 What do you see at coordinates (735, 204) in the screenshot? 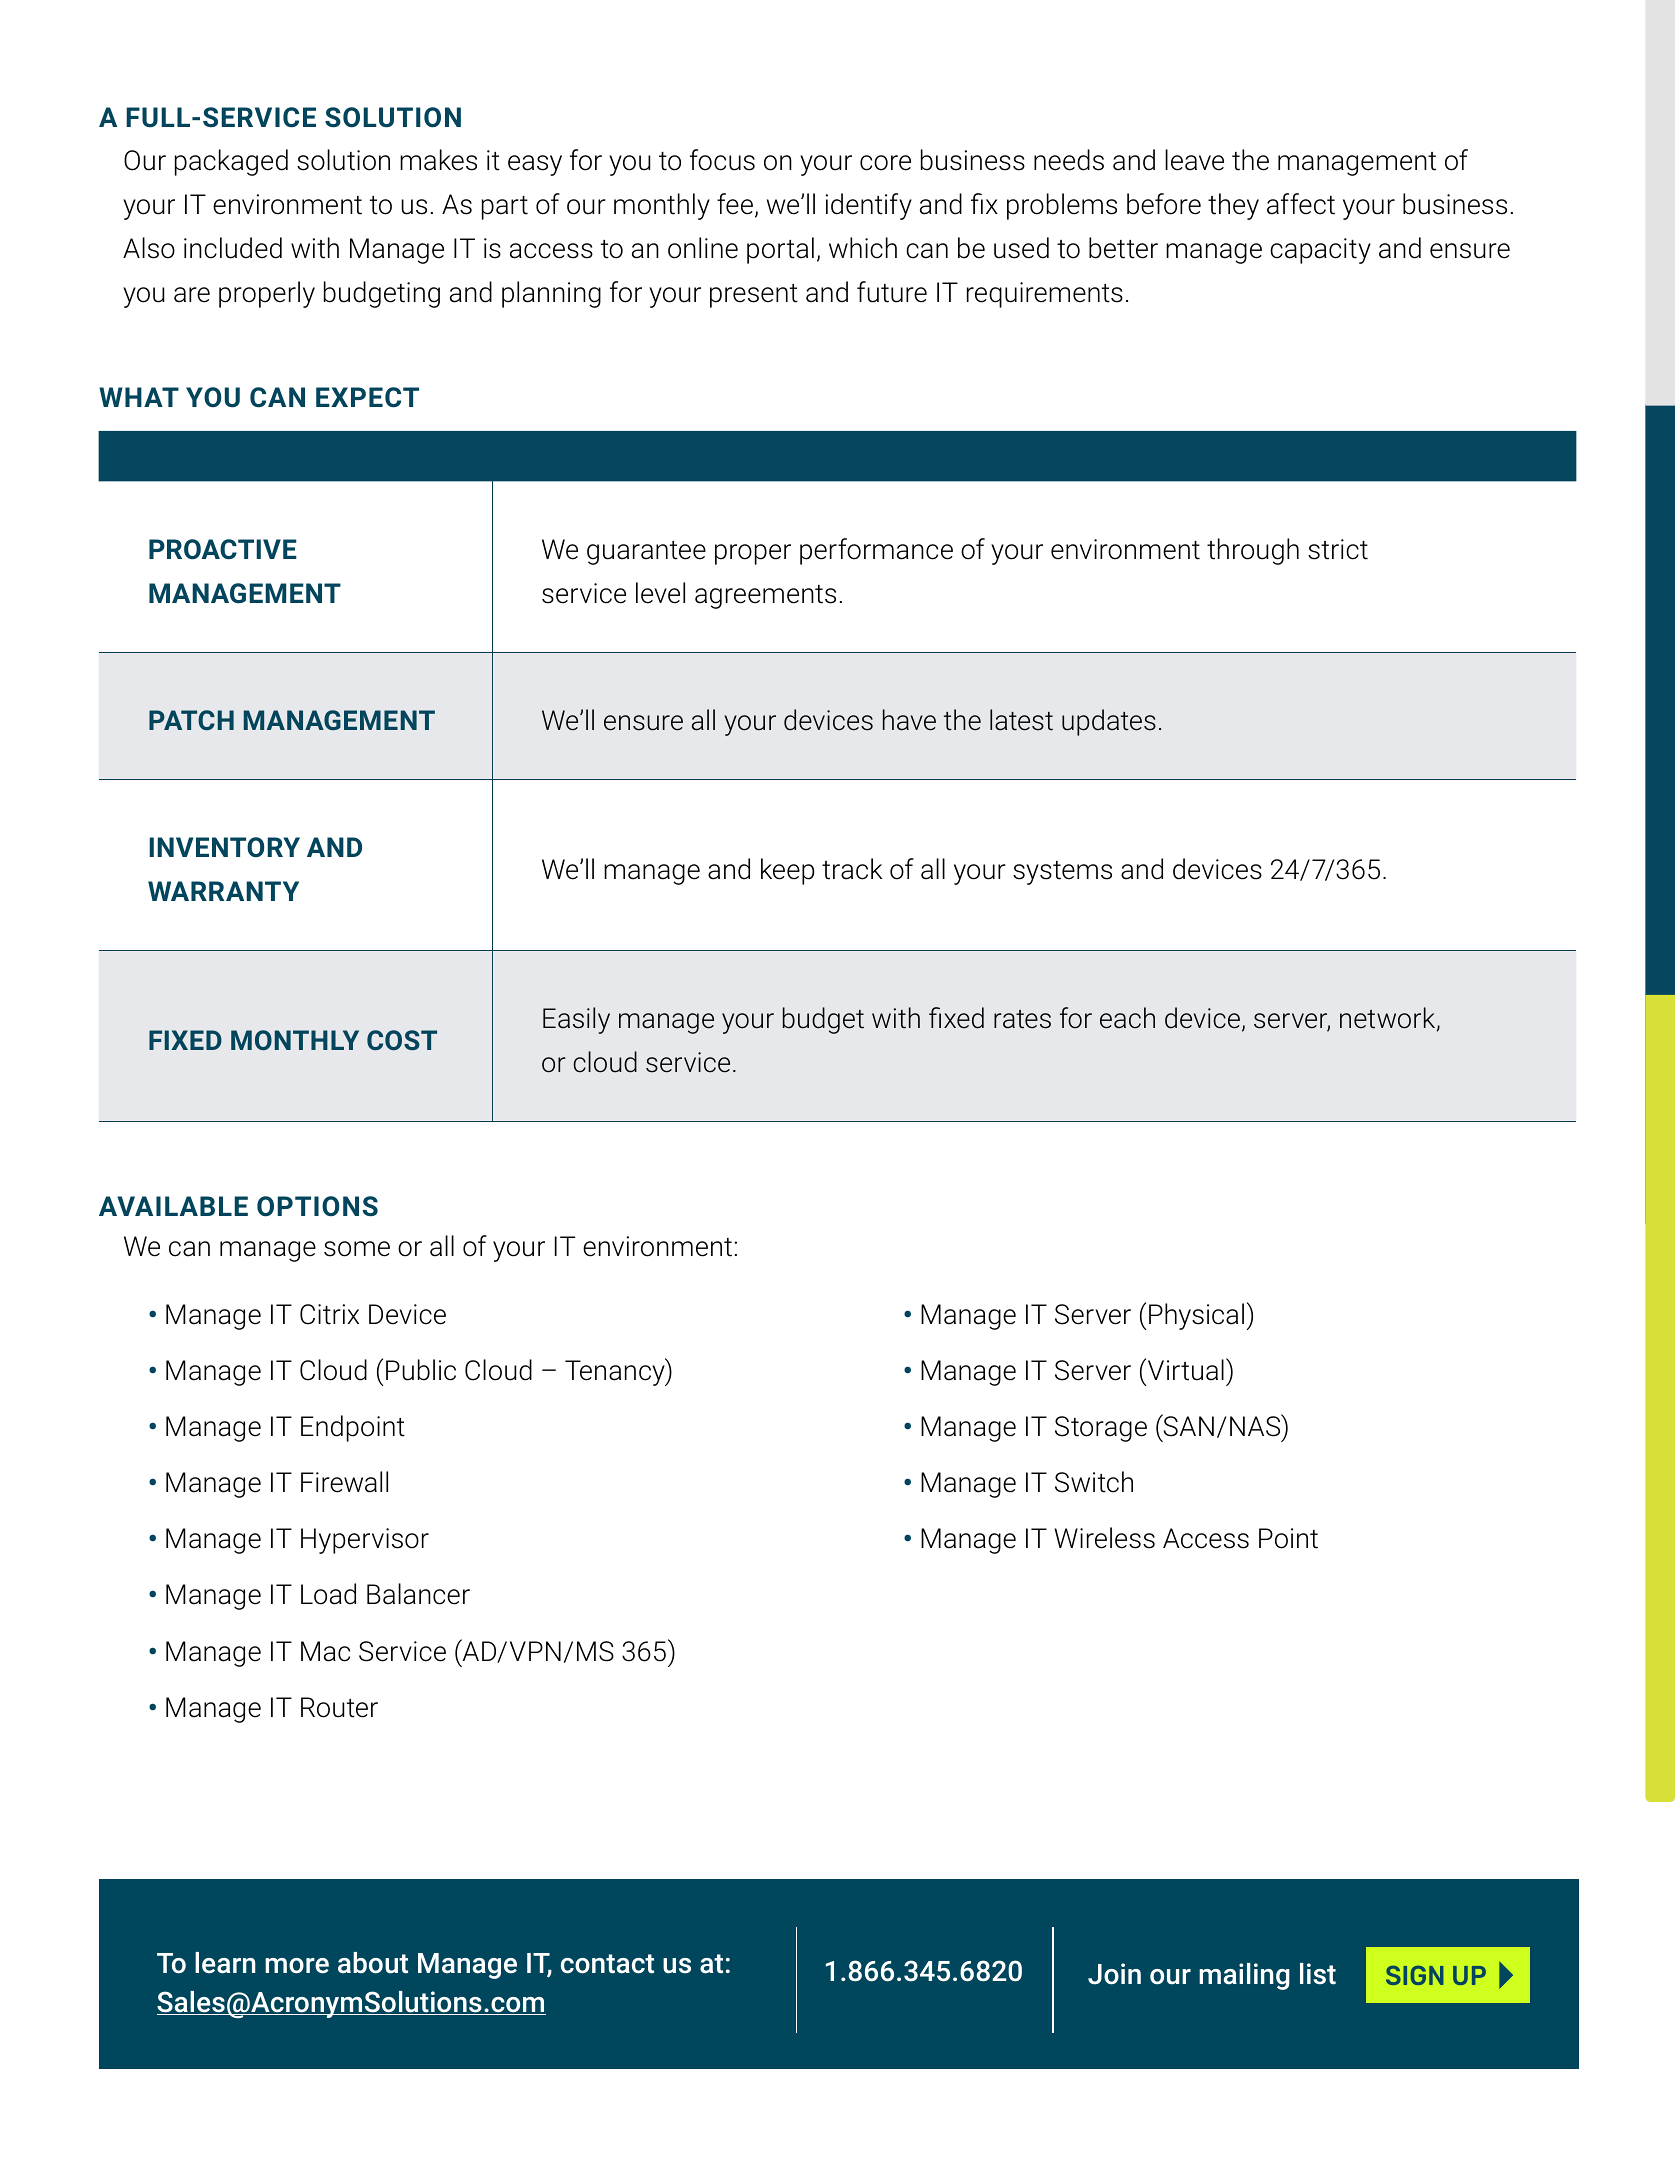
I see `fee` at bounding box center [735, 204].
